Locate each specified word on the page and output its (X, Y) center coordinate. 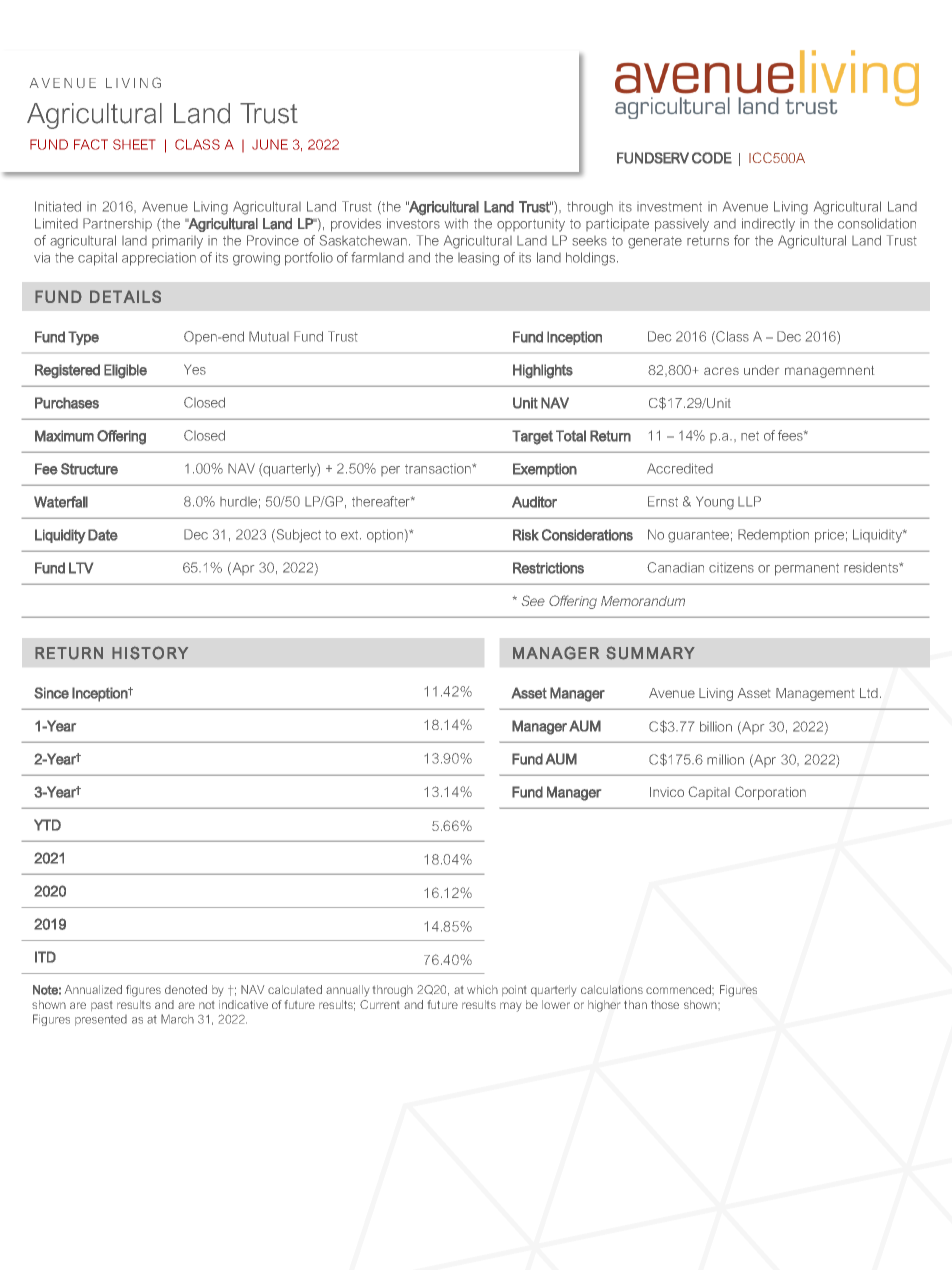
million (725, 759)
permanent (807, 569)
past (101, 1006)
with (456, 224)
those (665, 1004)
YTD (47, 825)
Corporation (770, 793)
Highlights (543, 371)
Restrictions (548, 568)
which (482, 989)
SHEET (134, 144)
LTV (81, 568)
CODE (712, 158)
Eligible (125, 371)
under (761, 370)
